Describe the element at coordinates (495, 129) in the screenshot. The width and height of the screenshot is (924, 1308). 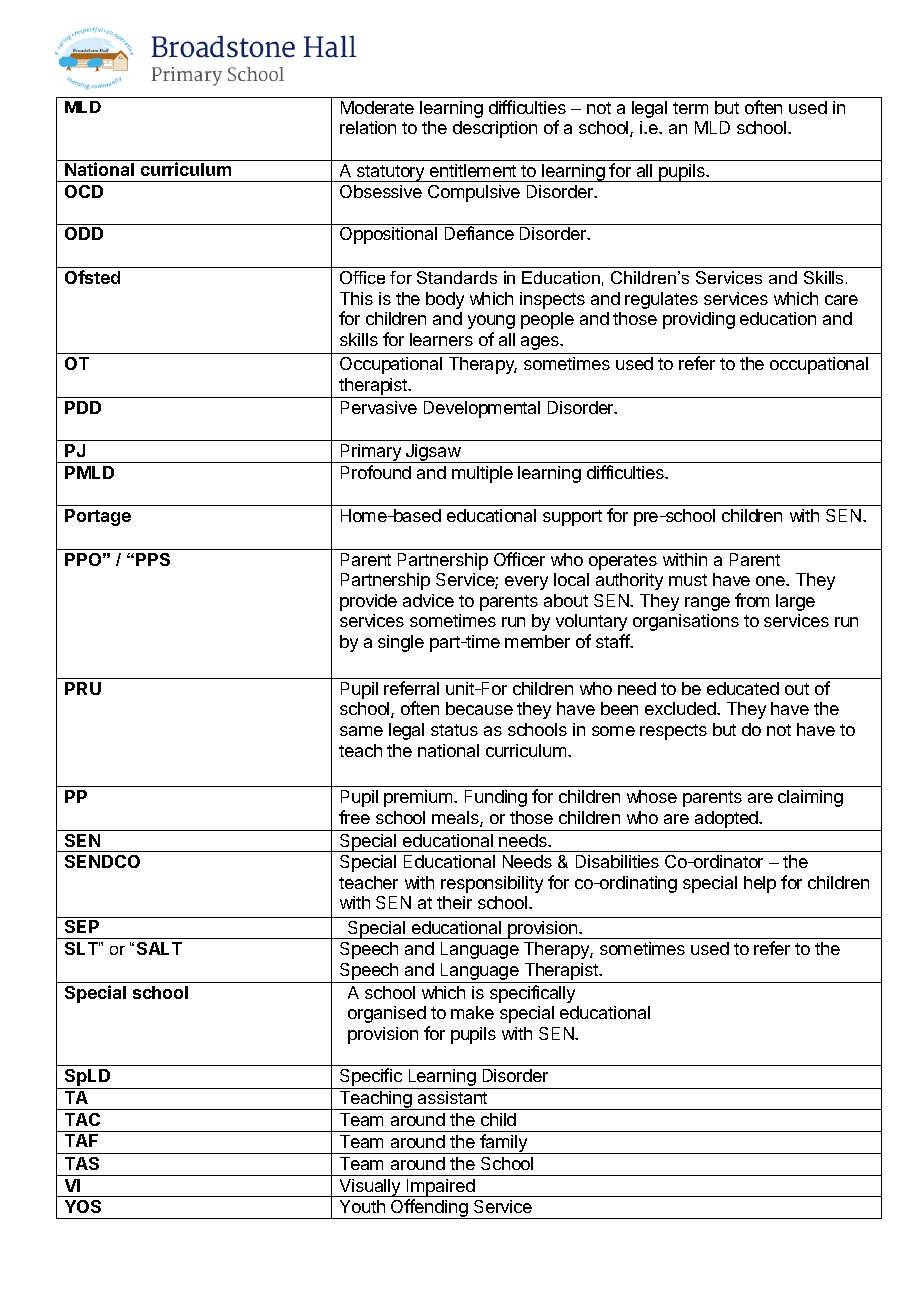
I see `description` at that location.
